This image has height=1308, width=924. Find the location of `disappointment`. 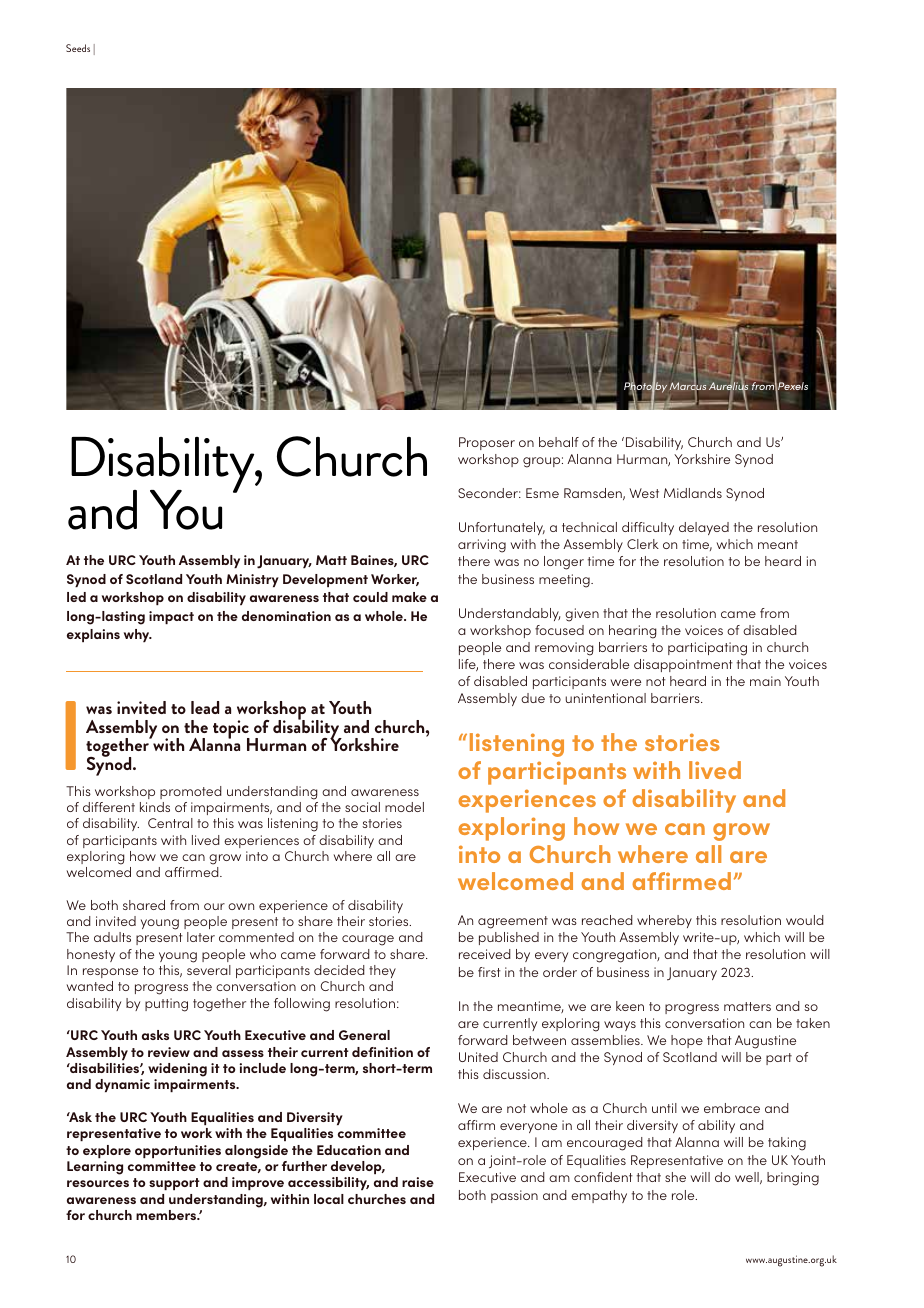

disappointment is located at coordinates (683, 665).
